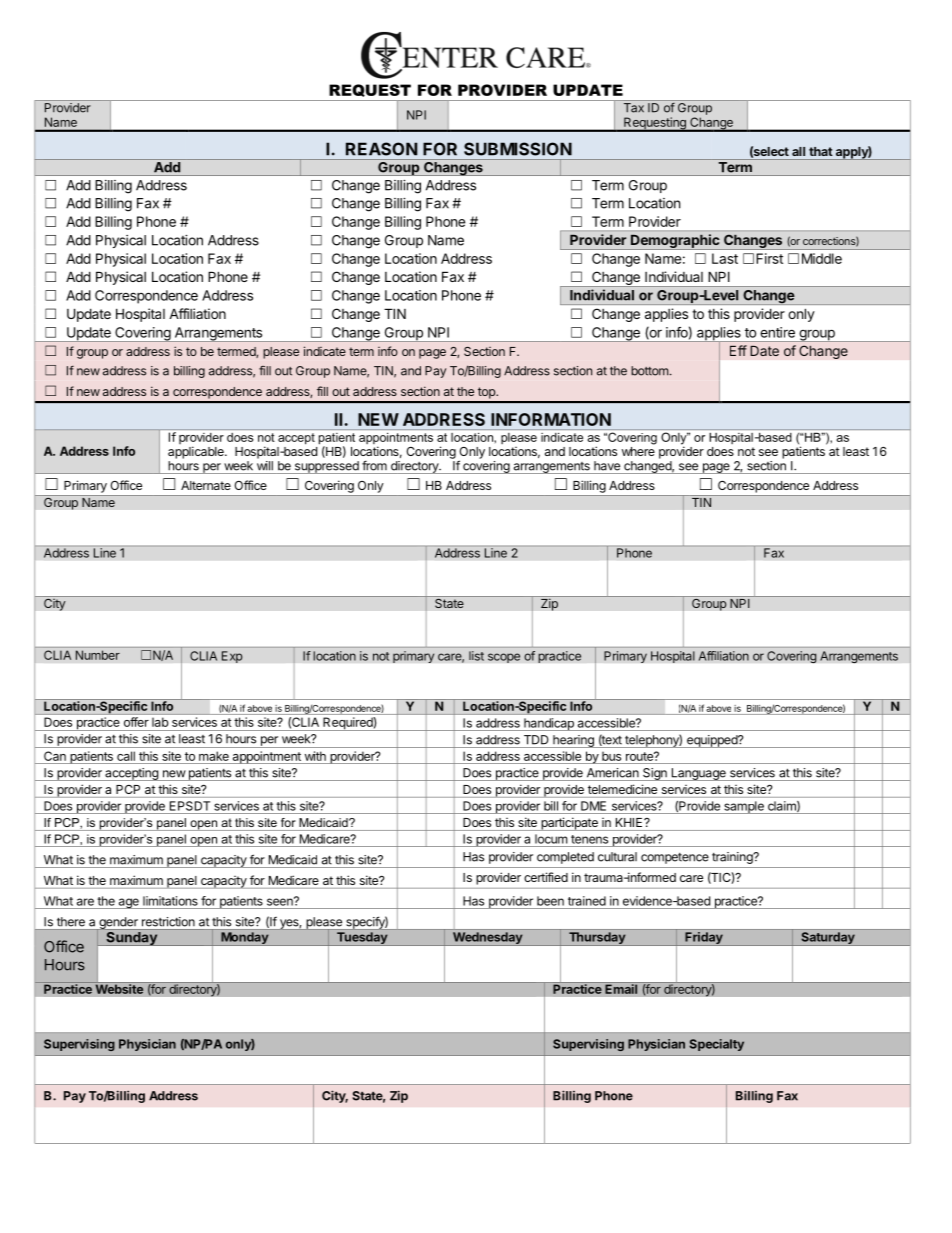  What do you see at coordinates (536, 740) in the screenshot?
I see `TDD` at bounding box center [536, 740].
